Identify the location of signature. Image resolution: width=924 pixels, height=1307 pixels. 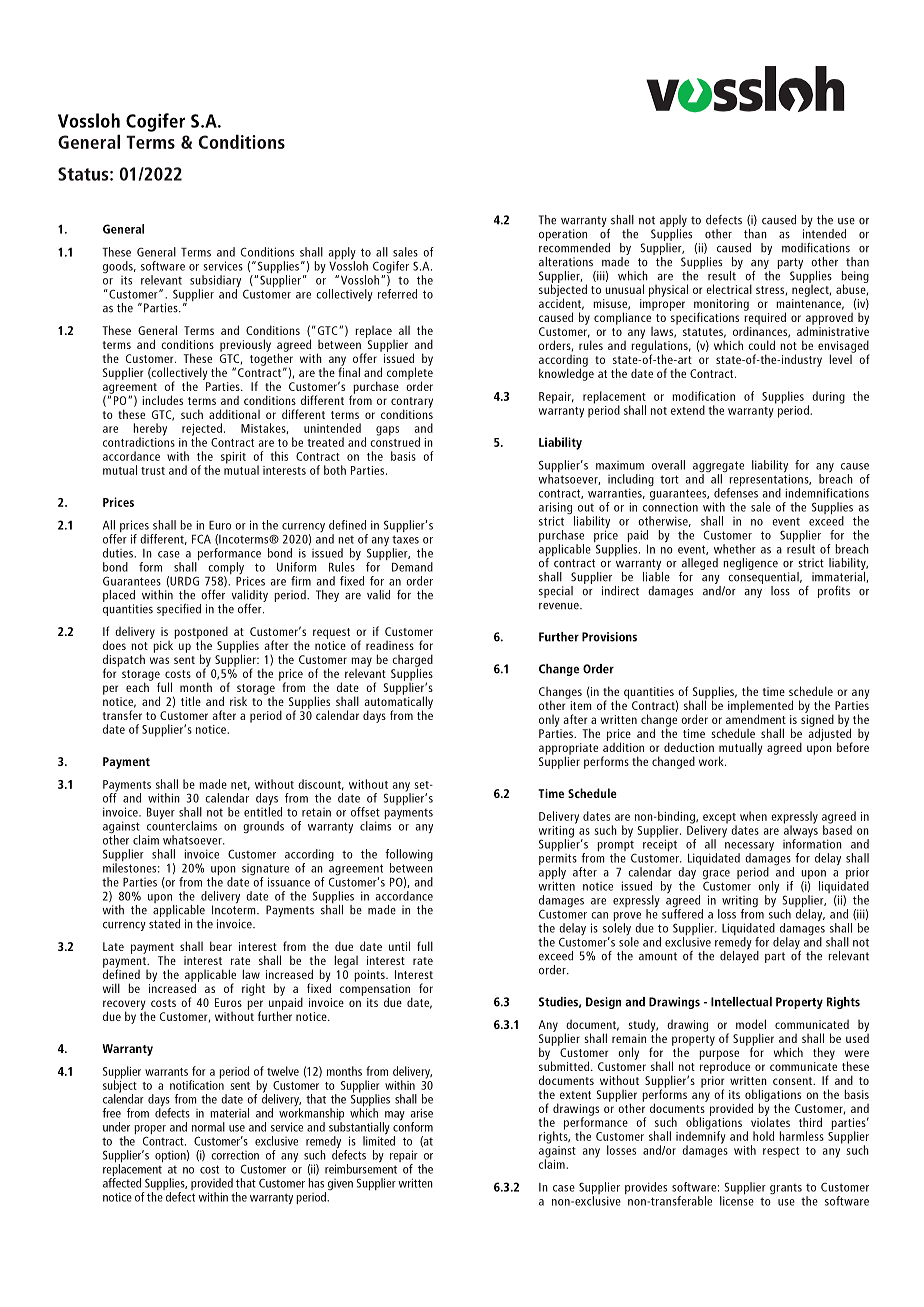
(265, 871).
